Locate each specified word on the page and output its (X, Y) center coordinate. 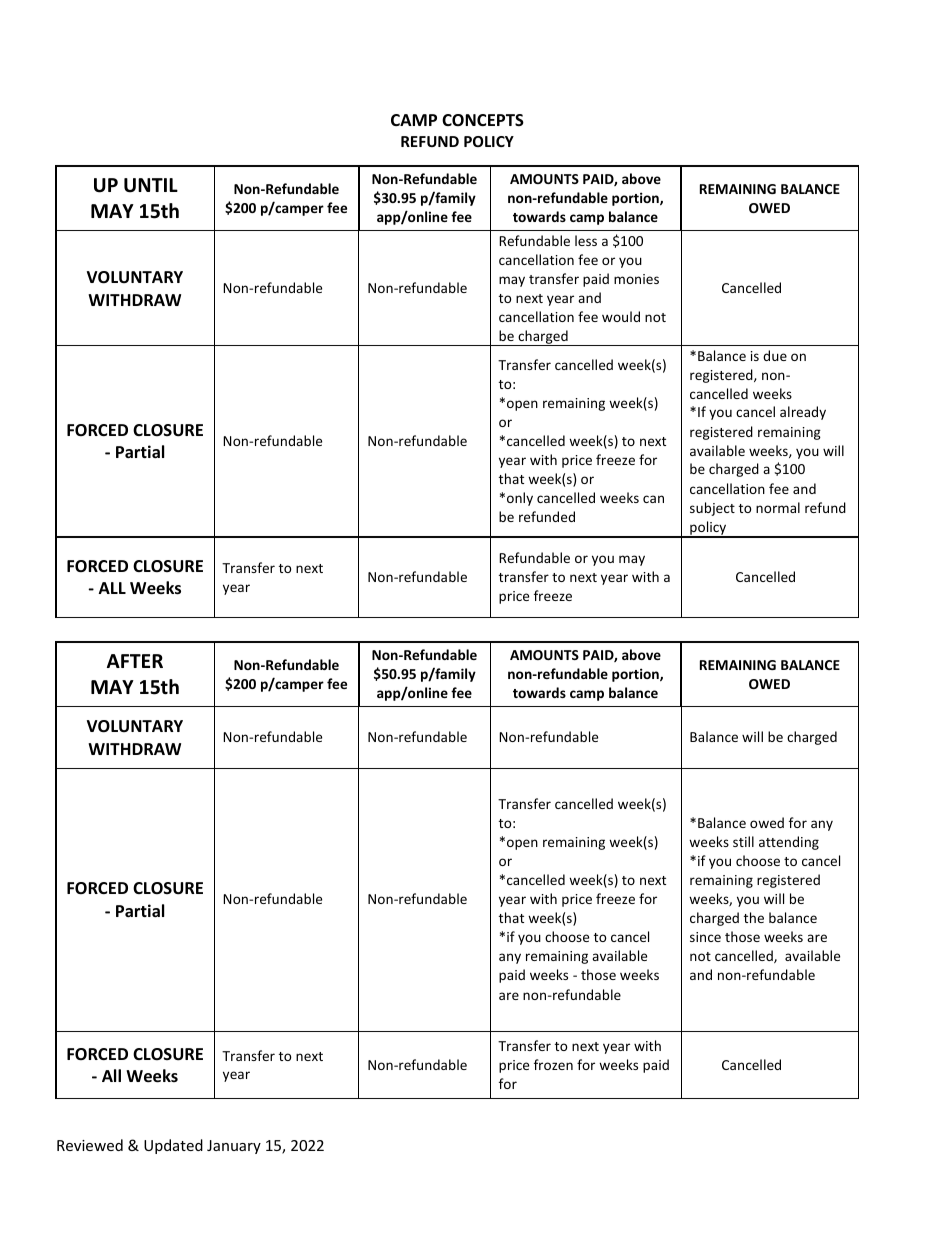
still (743, 841)
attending (789, 843)
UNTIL (151, 185)
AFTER (135, 661)
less (586, 240)
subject (712, 509)
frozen (553, 1064)
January (234, 1147)
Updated (173, 1146)
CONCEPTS (483, 120)
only (520, 499)
